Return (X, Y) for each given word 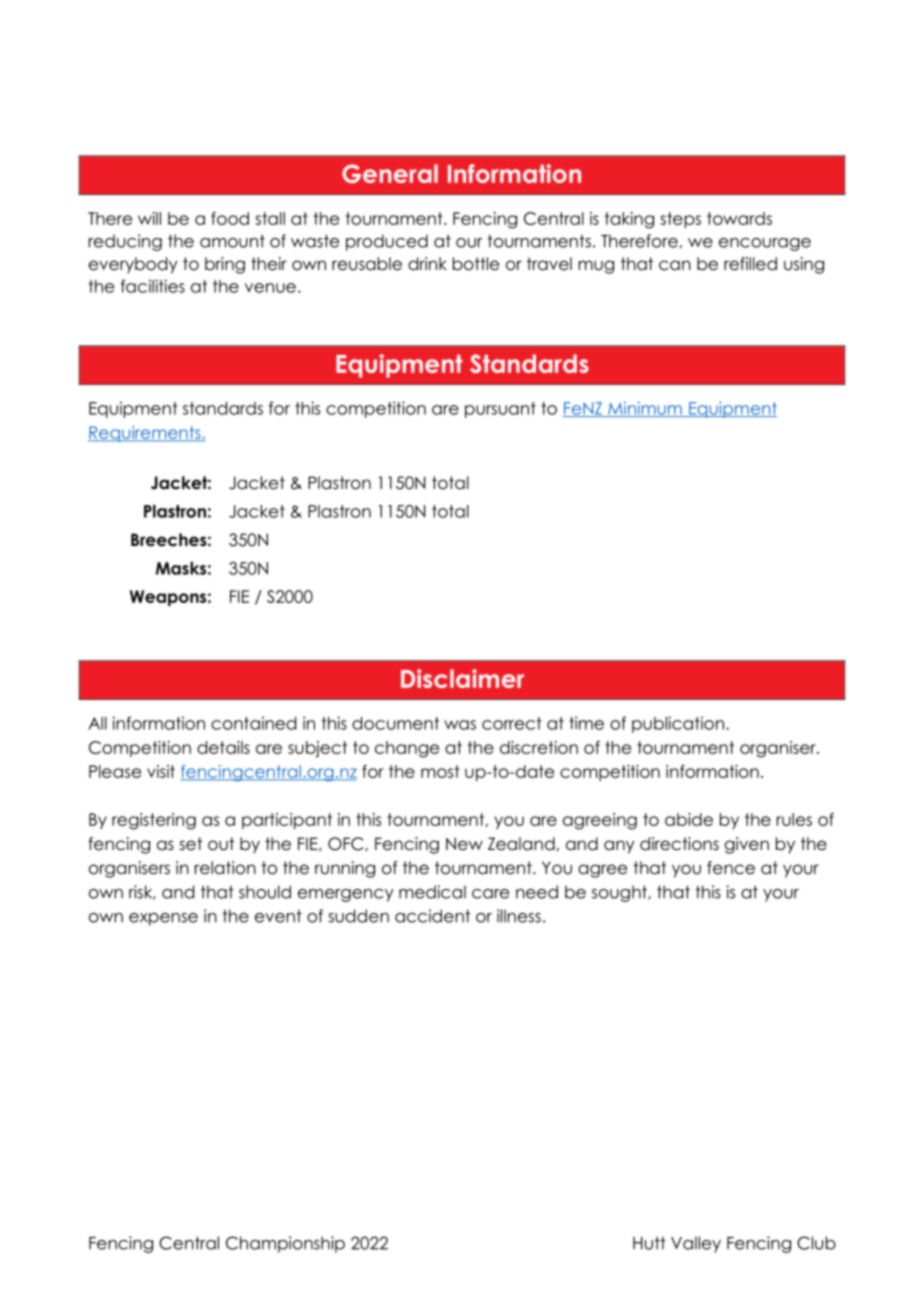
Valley (696, 1244)
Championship (285, 1244)
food (230, 218)
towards (739, 218)
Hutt (649, 1243)
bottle (476, 264)
